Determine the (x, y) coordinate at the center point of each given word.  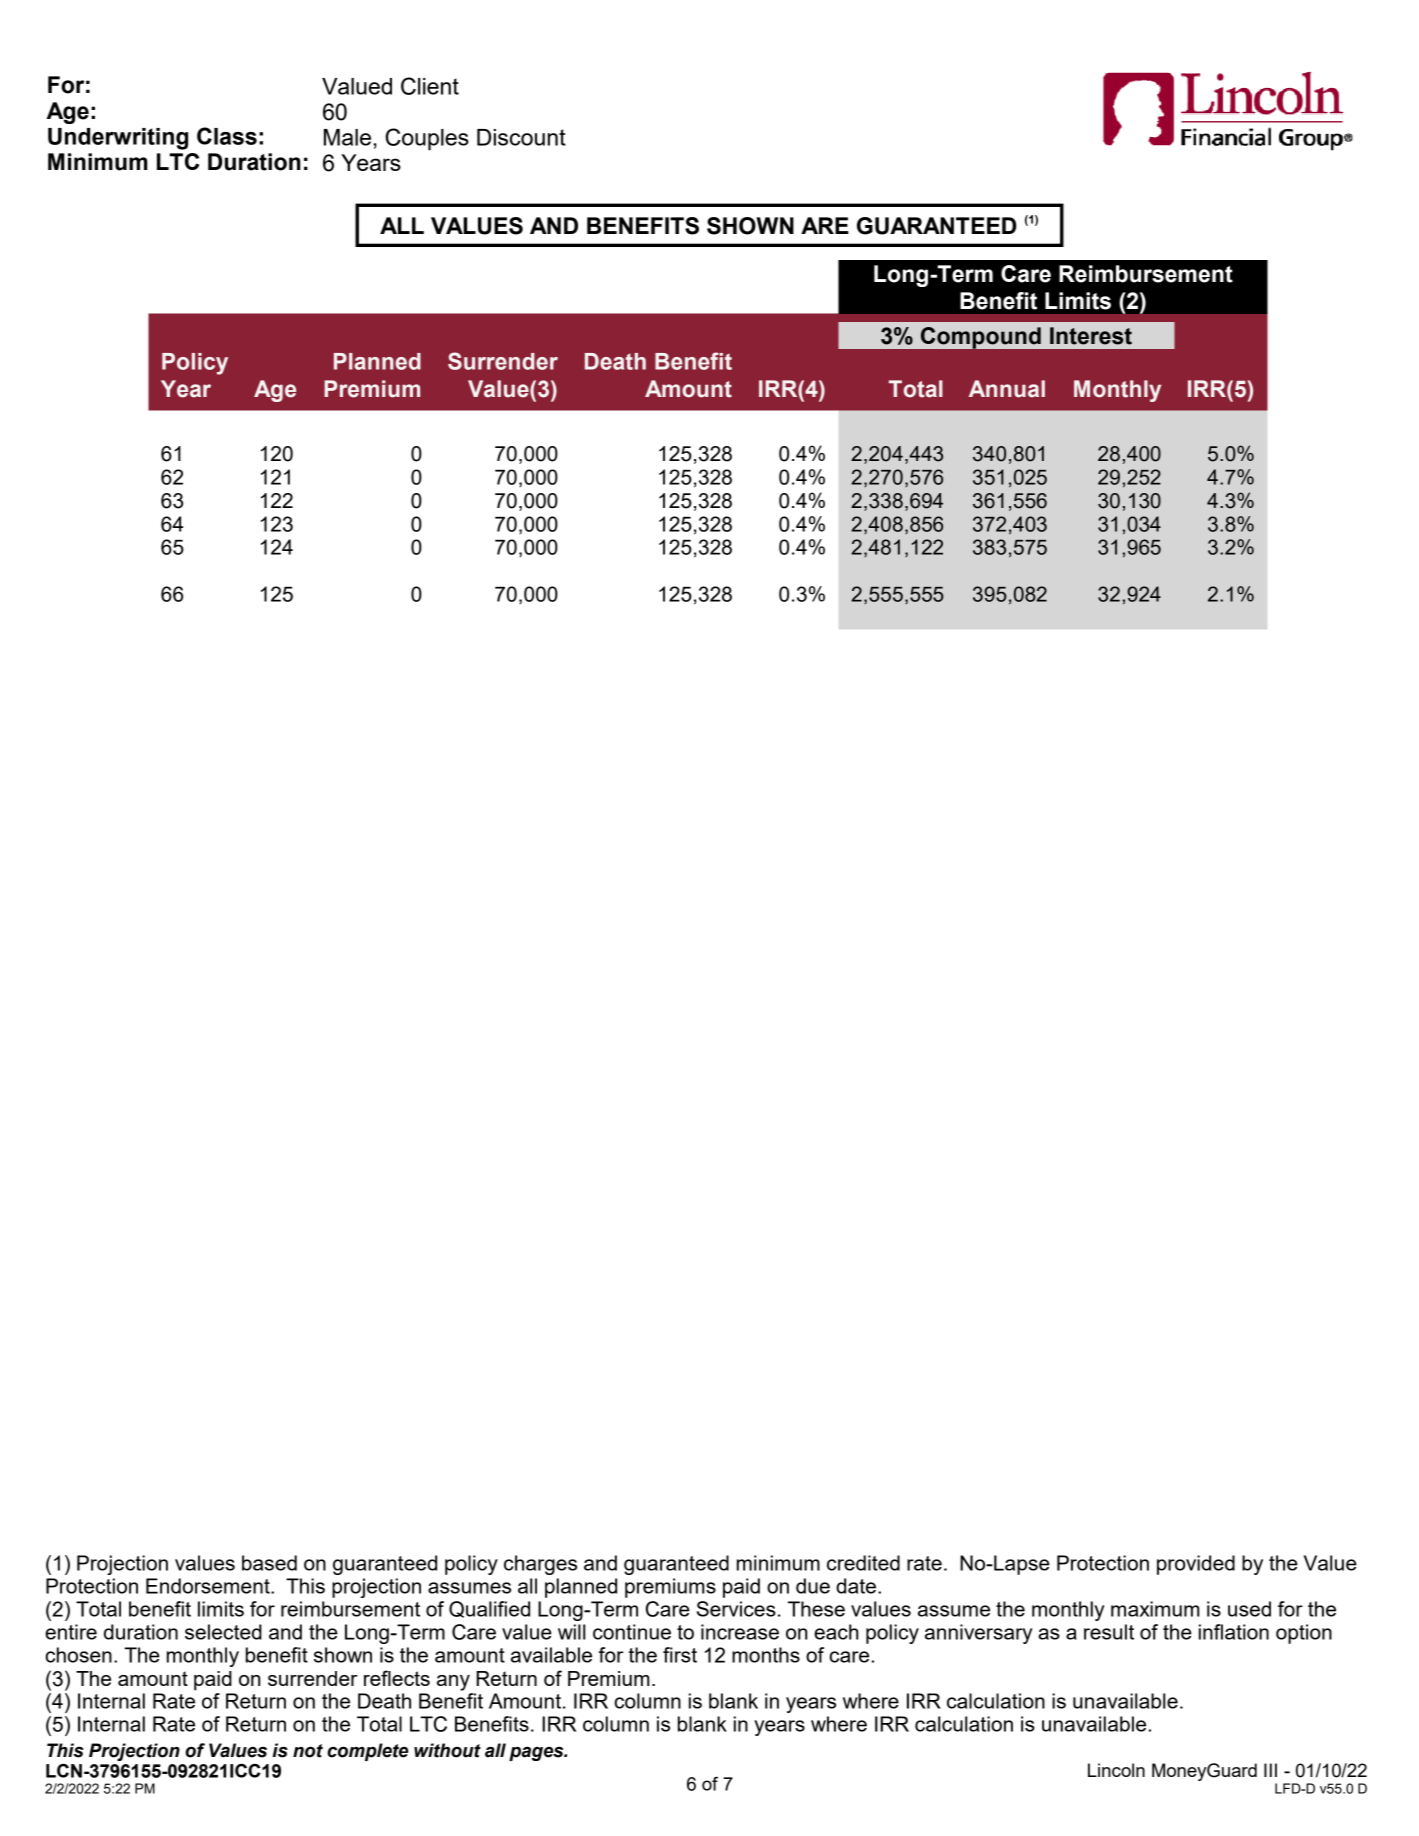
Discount (521, 137)
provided (1196, 1565)
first (680, 1655)
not (308, 1751)
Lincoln (1116, 1770)
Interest (1091, 336)
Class (227, 136)
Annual (1007, 389)
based (269, 1563)
